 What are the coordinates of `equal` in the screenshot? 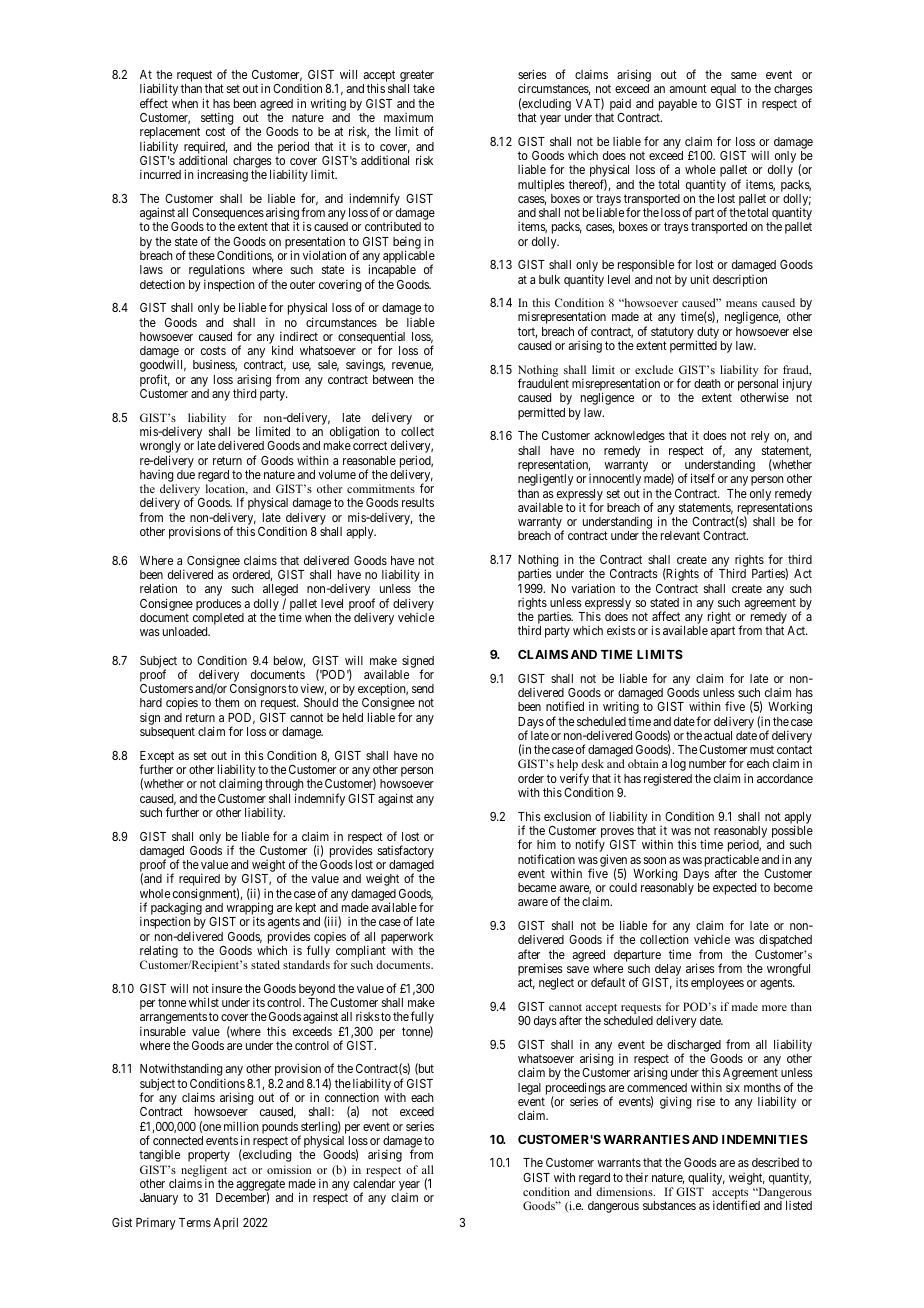 It's located at (723, 90).
